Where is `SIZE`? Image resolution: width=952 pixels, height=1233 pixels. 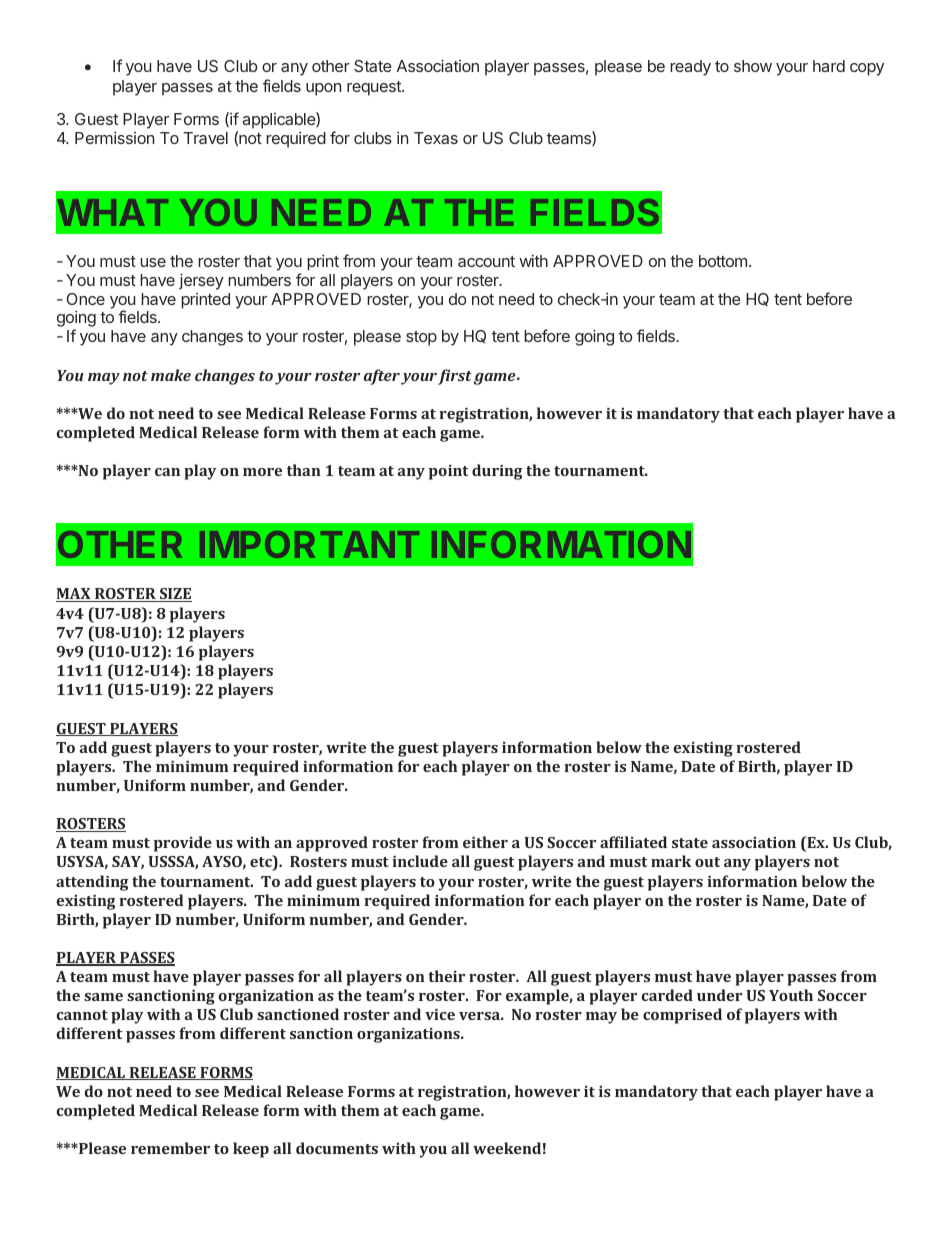
SIZE is located at coordinates (174, 595).
